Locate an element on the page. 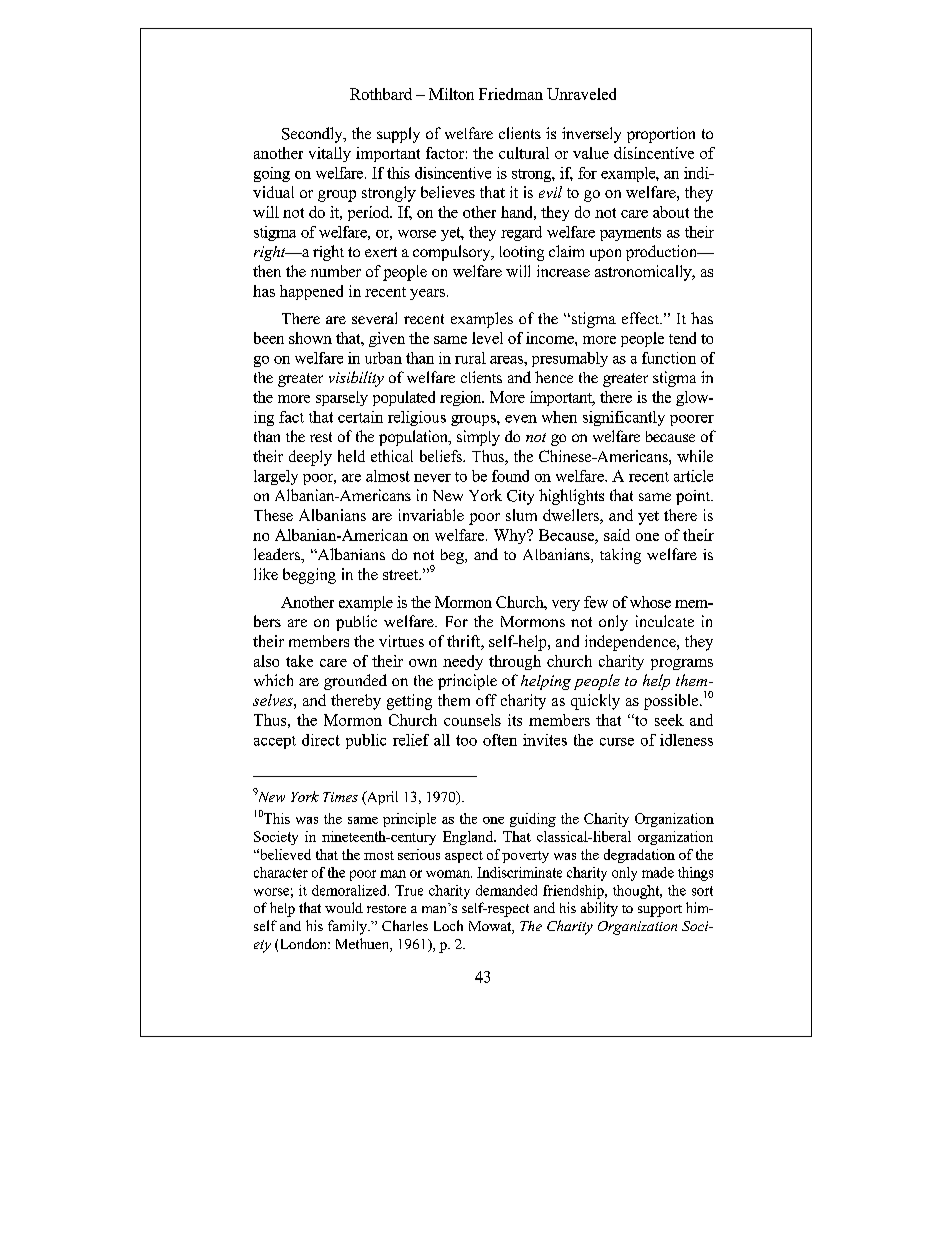 This page has width=952, height=1233. happened is located at coordinates (311, 292).
